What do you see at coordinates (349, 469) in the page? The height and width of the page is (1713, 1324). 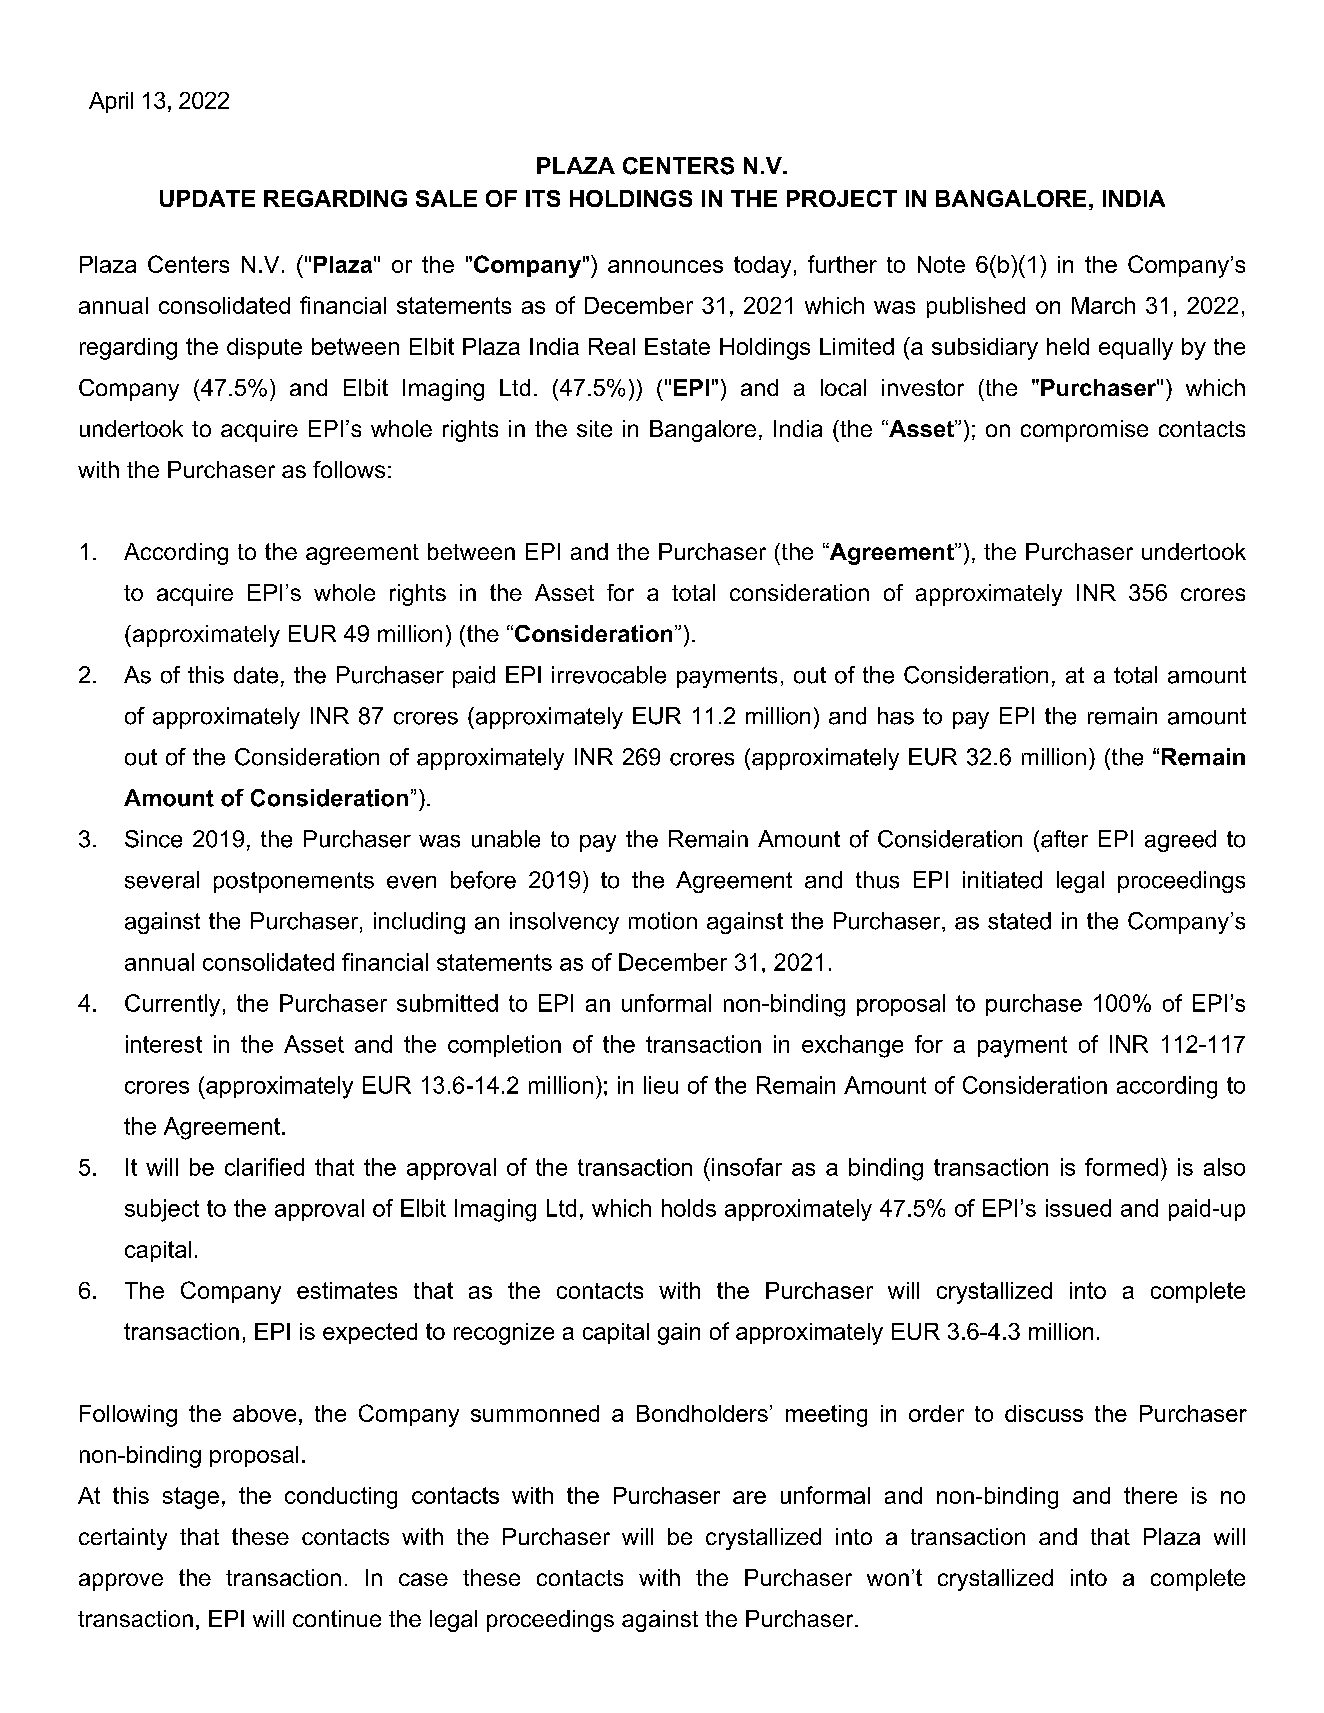 I see `follows` at bounding box center [349, 469].
